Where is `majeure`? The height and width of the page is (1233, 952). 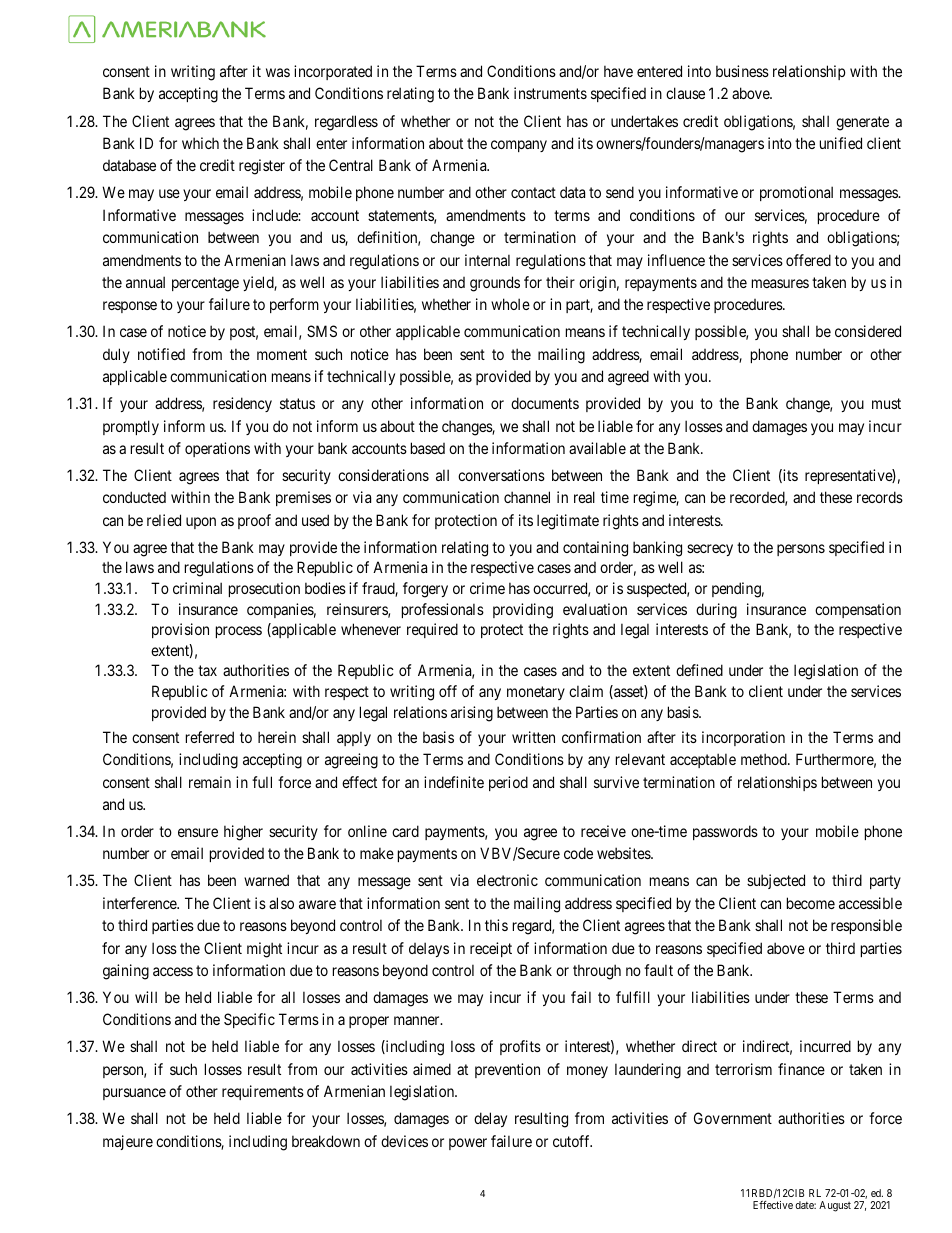 majeure is located at coordinates (128, 1142).
